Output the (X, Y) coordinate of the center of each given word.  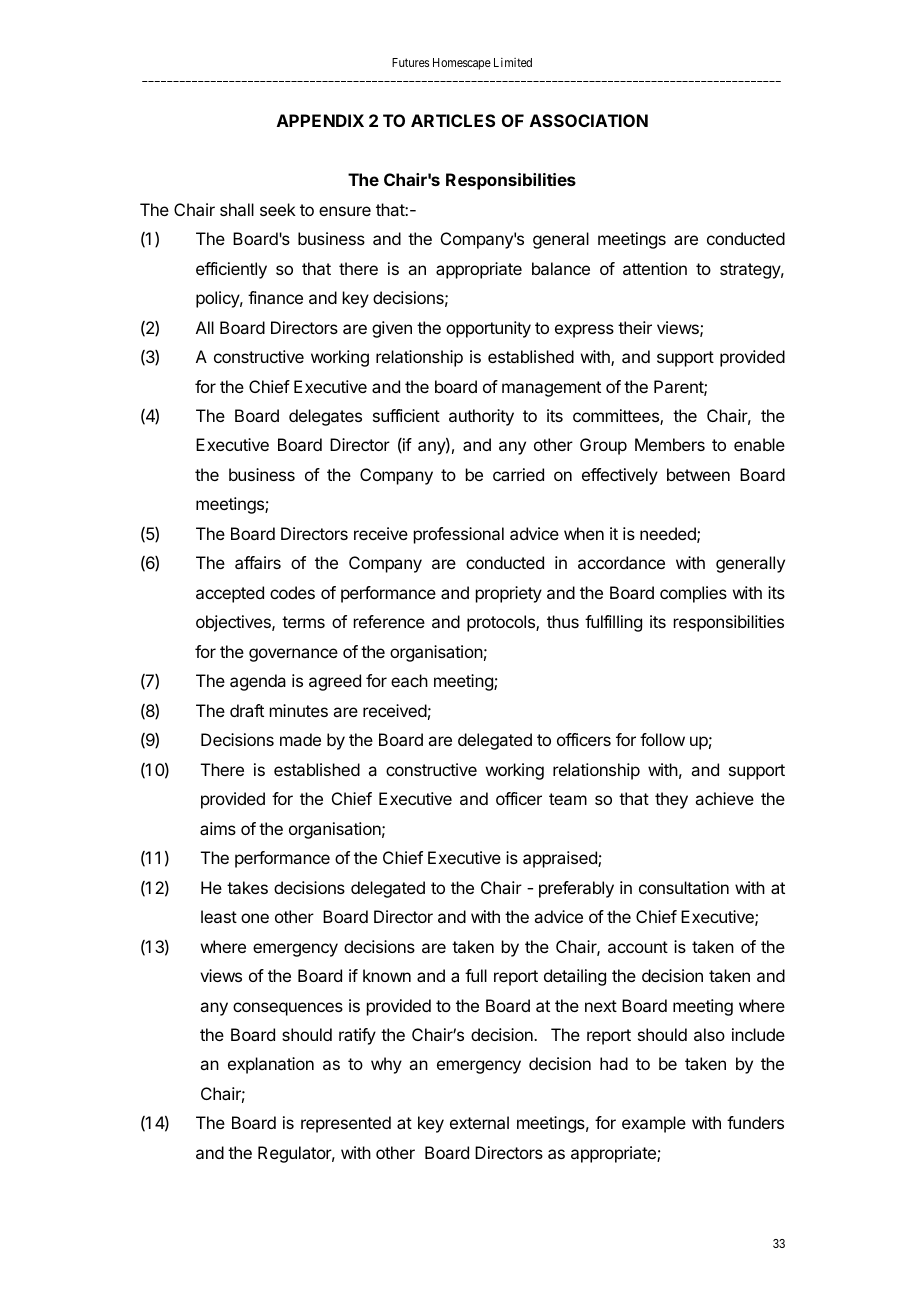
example (654, 1124)
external (479, 1122)
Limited (513, 62)
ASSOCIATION (589, 120)
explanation (271, 1065)
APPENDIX (320, 120)
